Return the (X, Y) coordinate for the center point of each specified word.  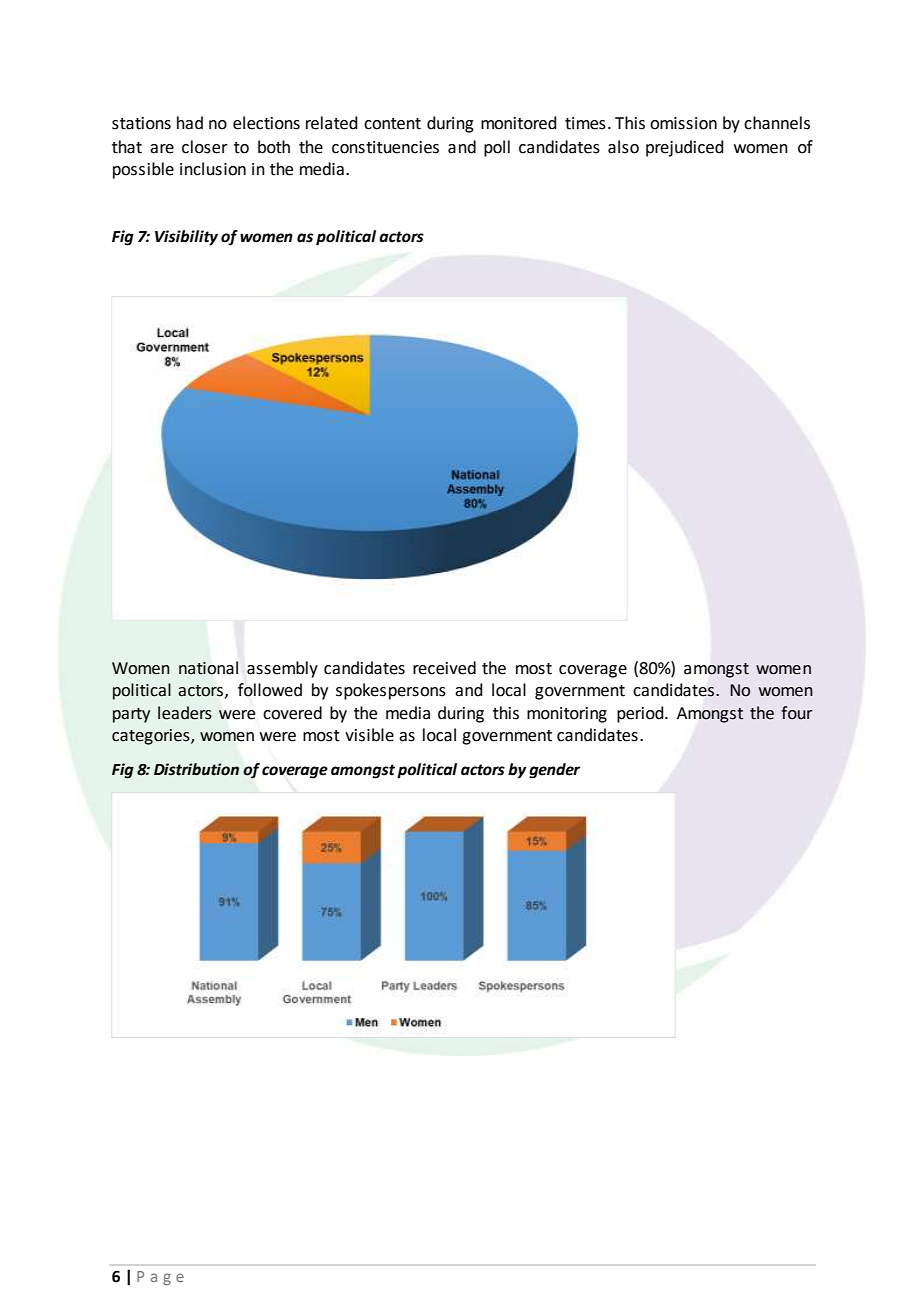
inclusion (213, 169)
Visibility (186, 238)
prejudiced (685, 148)
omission (683, 123)
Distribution (196, 769)
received (444, 668)
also (623, 147)
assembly (282, 669)
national (208, 668)
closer (205, 147)
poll (497, 148)
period (641, 714)
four (797, 713)
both (274, 147)
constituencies (385, 147)
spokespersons (391, 691)
